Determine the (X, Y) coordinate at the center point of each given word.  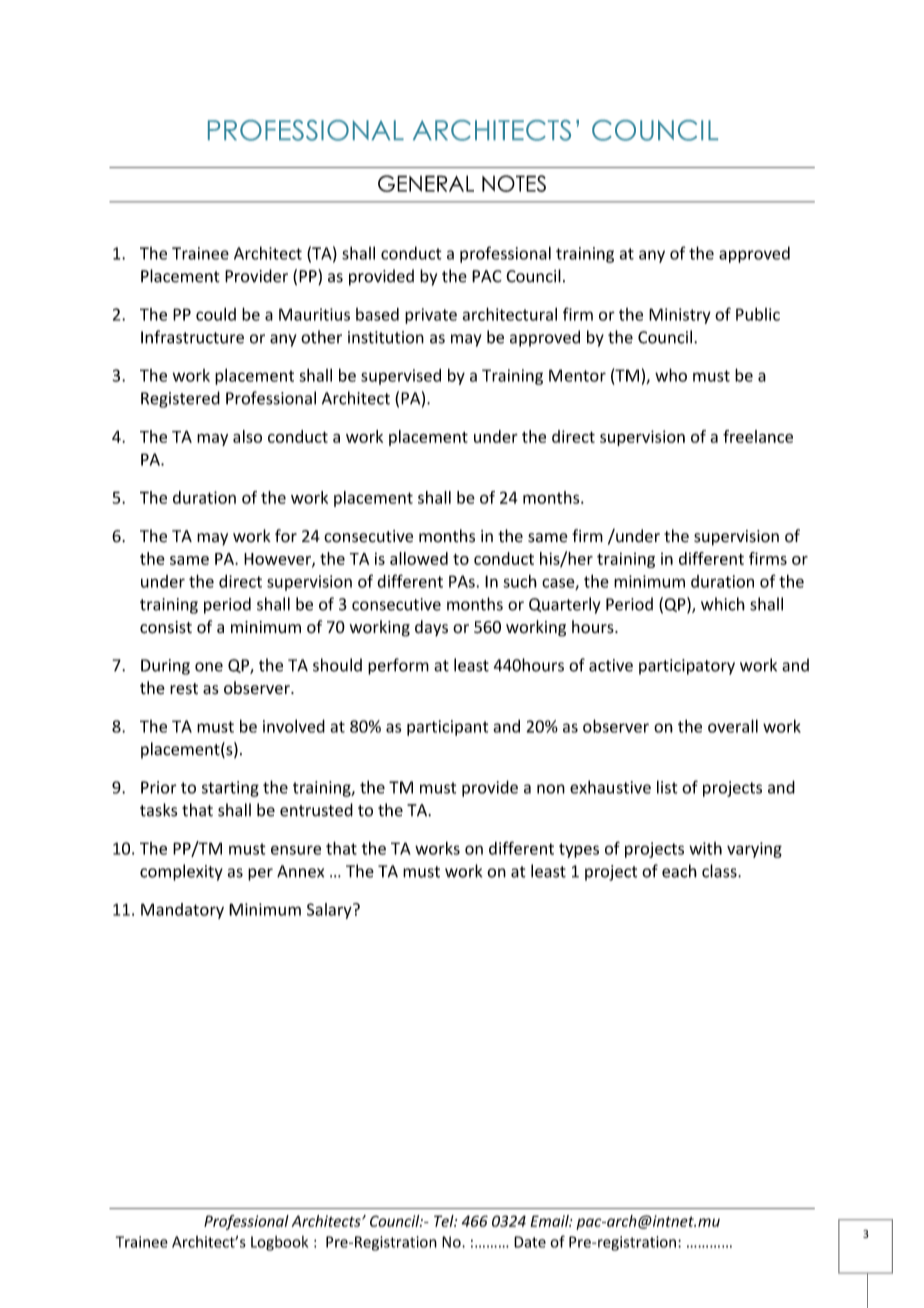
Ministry (680, 316)
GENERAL (426, 183)
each (679, 871)
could (216, 314)
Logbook (279, 1243)
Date (530, 1242)
